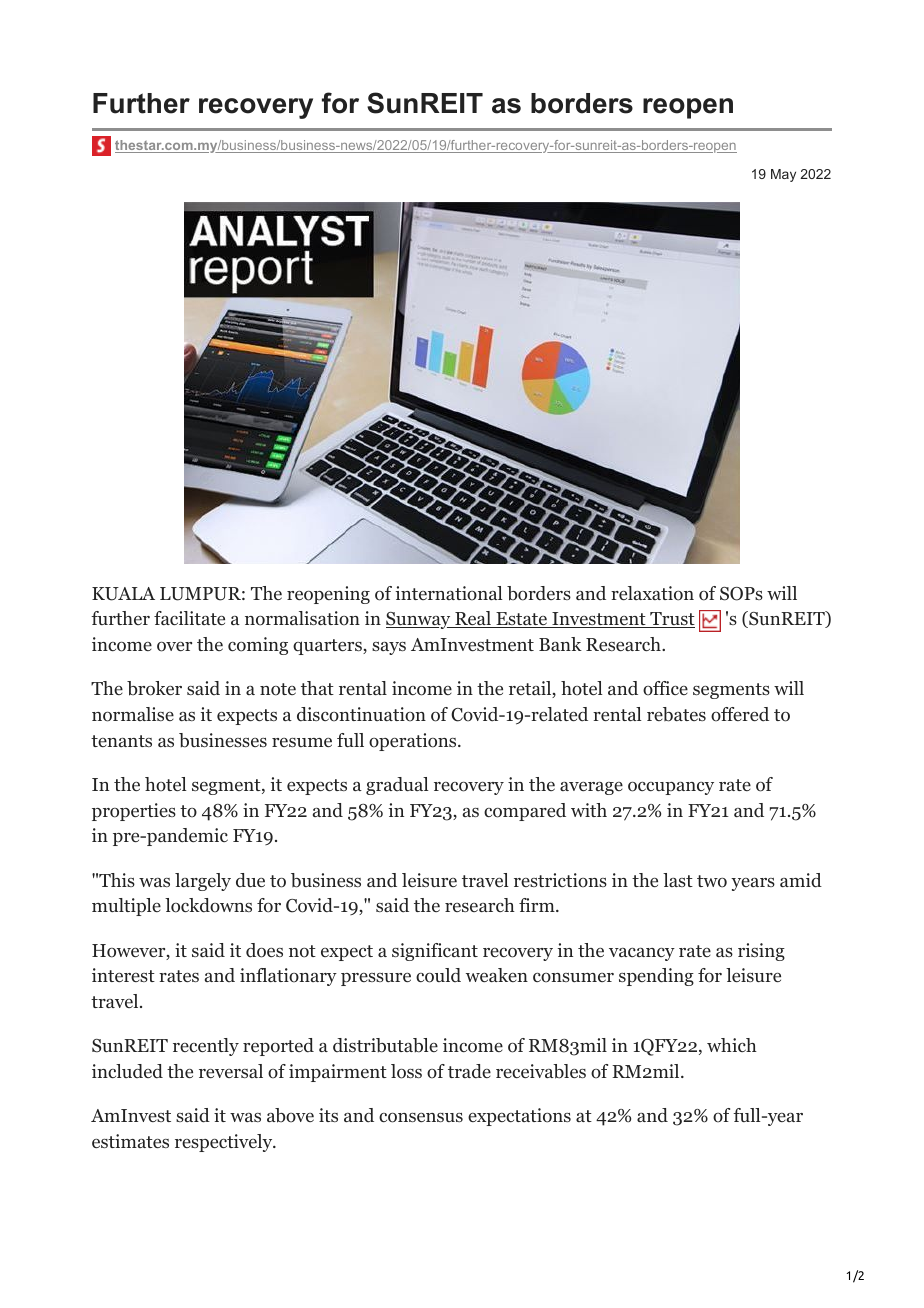 This document has width=924, height=1308. What do you see at coordinates (225, 1143) in the document?
I see `respectively` at bounding box center [225, 1143].
